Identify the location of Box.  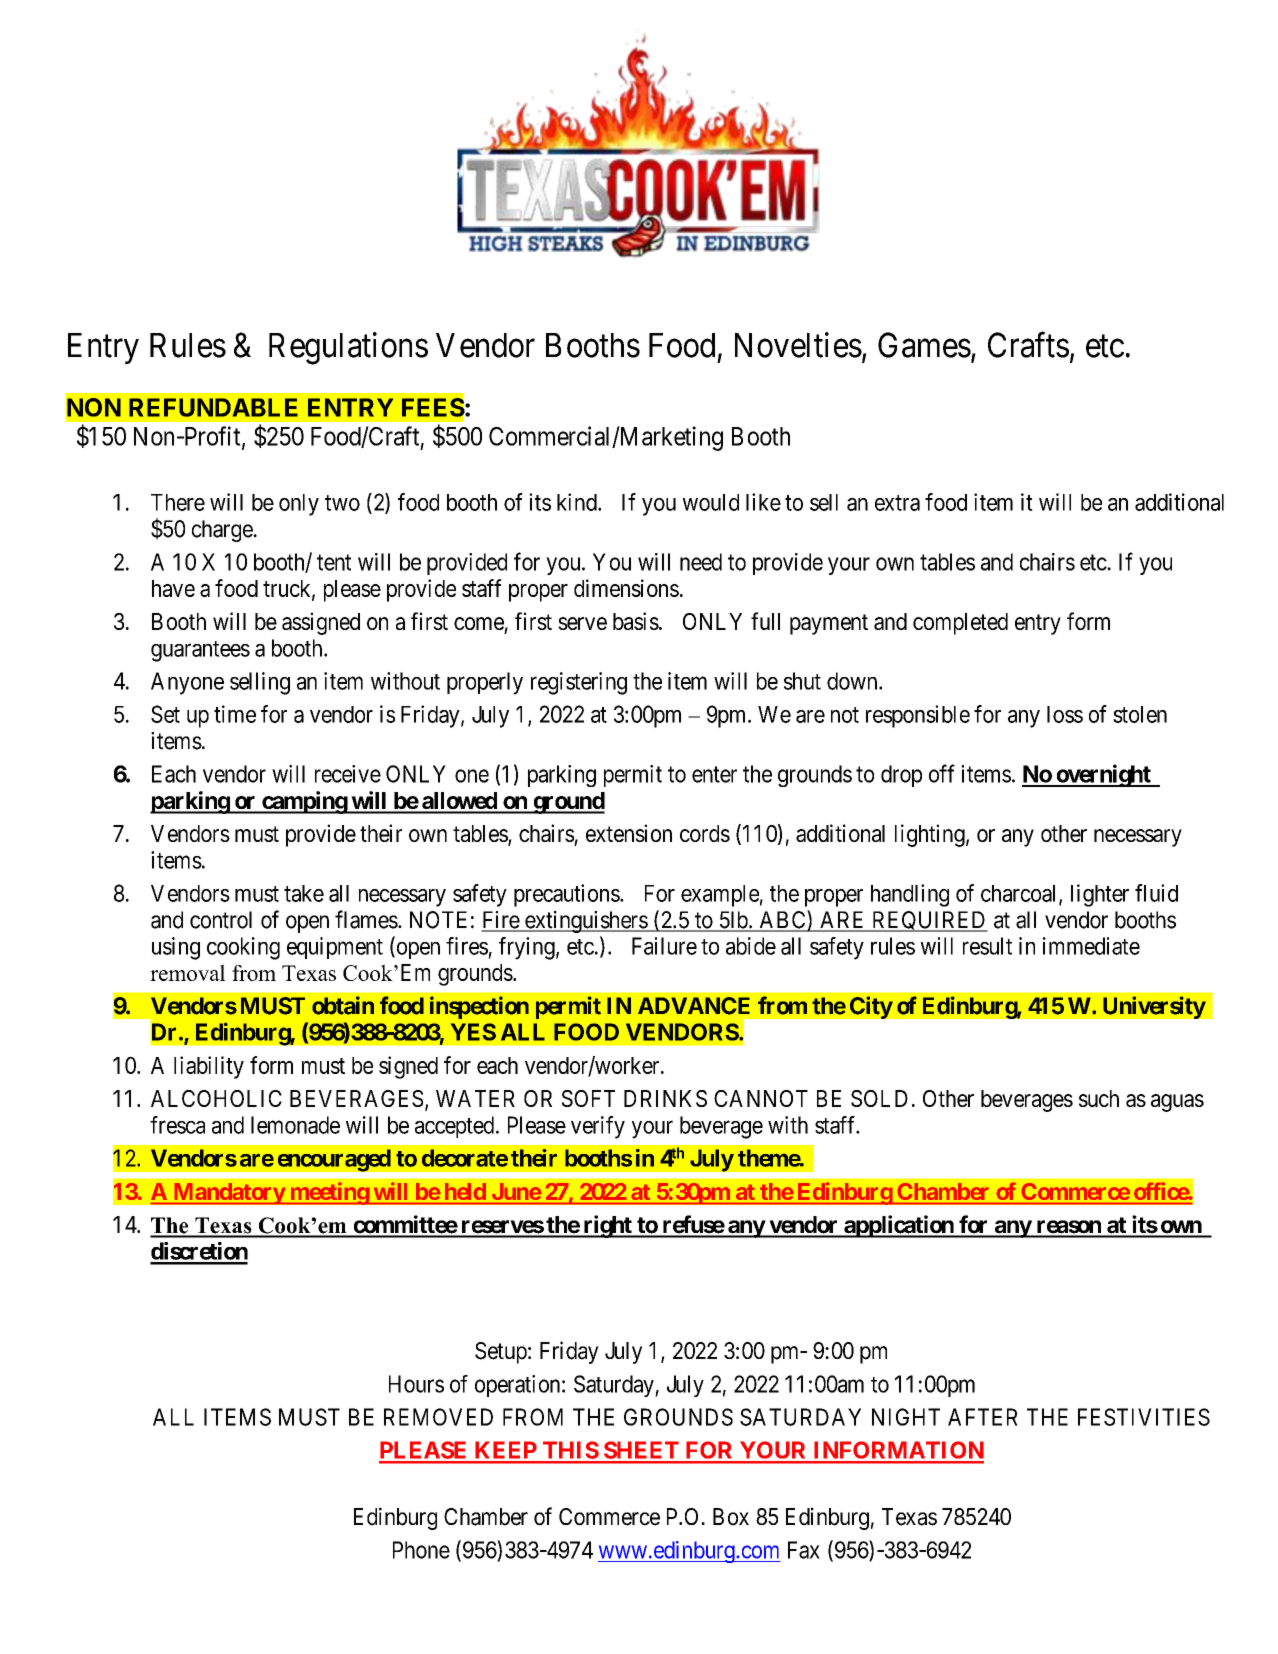
(731, 1517).
